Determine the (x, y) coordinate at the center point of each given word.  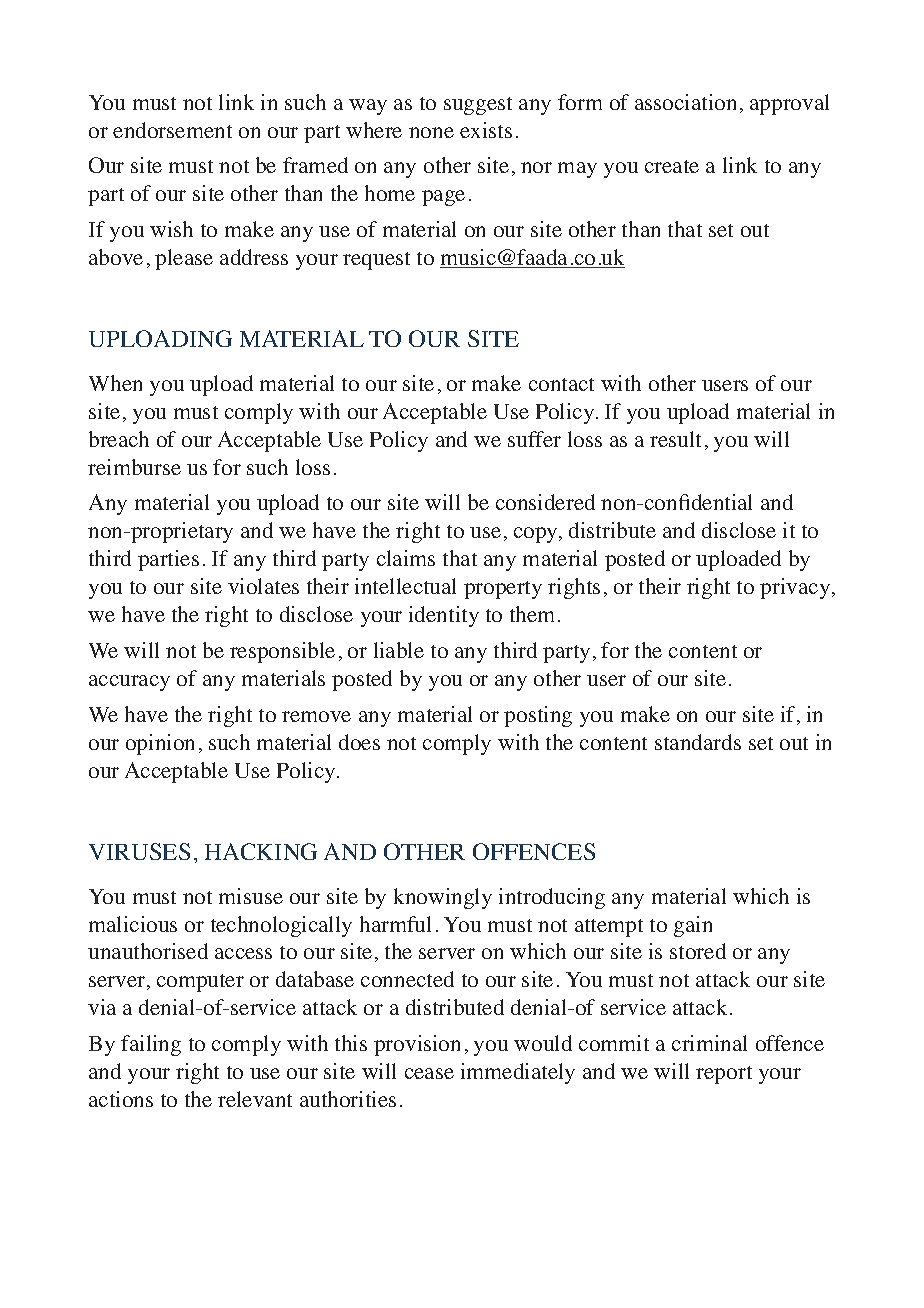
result (675, 439)
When (115, 383)
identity (444, 616)
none (431, 132)
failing (151, 1045)
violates (263, 586)
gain (693, 926)
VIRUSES (139, 851)
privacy (796, 588)
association (685, 102)
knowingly (443, 898)
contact (561, 384)
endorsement (172, 130)
